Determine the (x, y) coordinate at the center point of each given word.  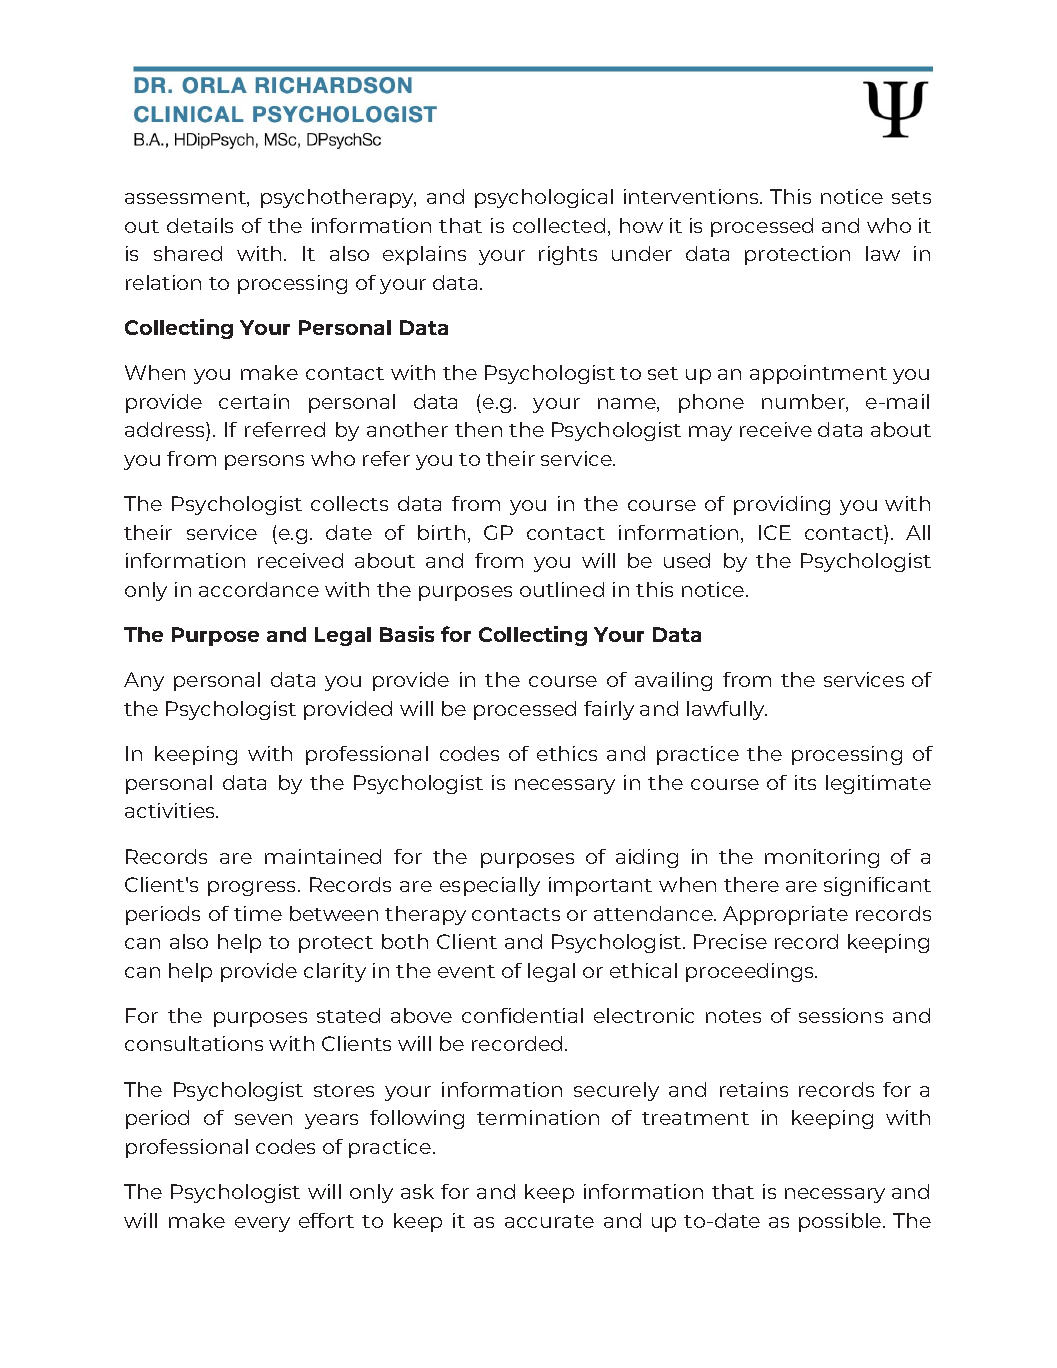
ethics (567, 753)
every (262, 1224)
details (200, 225)
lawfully (727, 710)
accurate (549, 1221)
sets (911, 197)
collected (559, 225)
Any (144, 681)
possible (841, 1222)
